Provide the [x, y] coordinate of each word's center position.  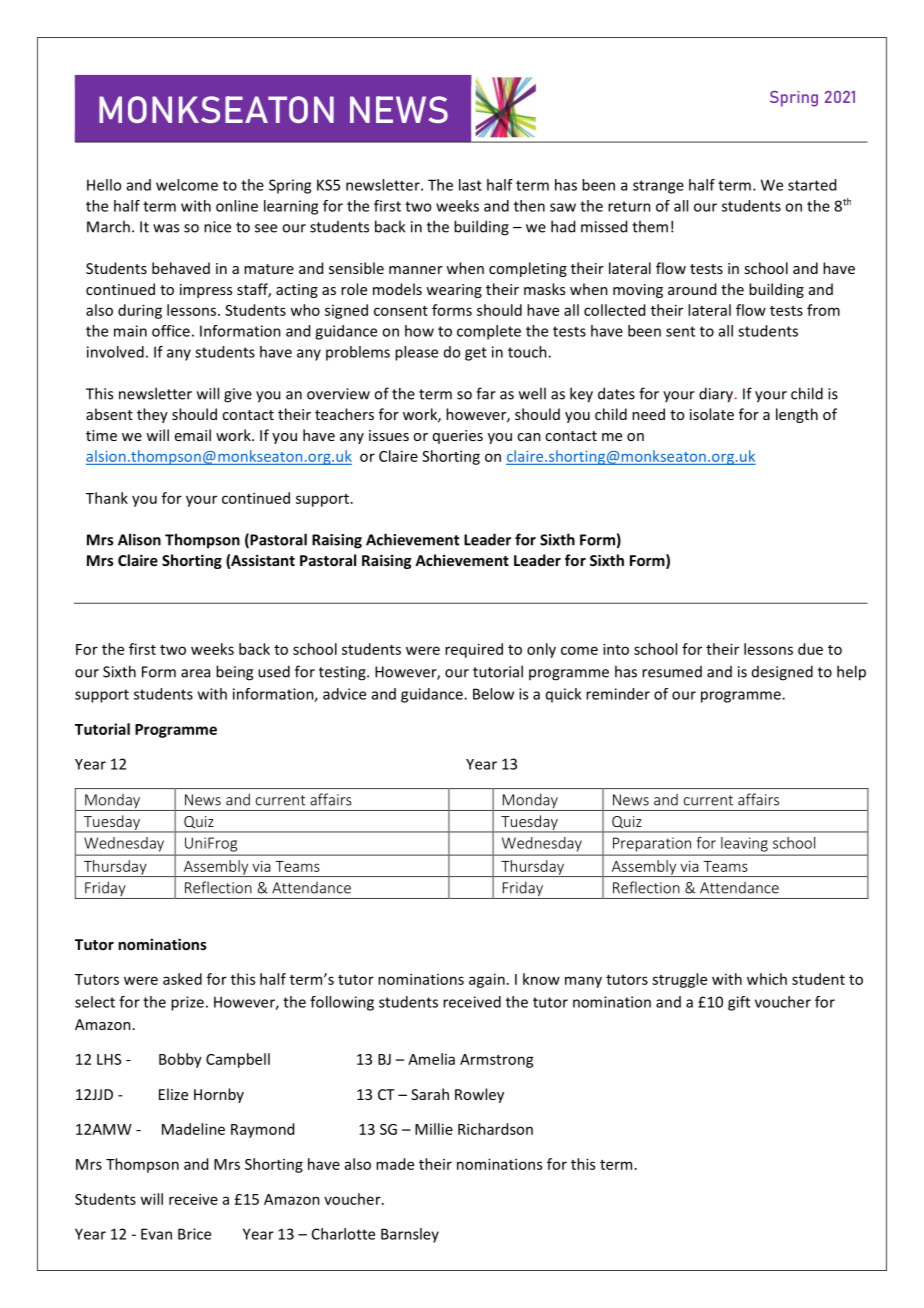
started [812, 185]
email [193, 435]
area [195, 673]
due [810, 649]
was [166, 228]
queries [458, 437]
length [797, 415]
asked [182, 979]
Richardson [495, 1129]
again [487, 980]
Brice [194, 1234]
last [470, 185]
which [767, 979]
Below [493, 694]
